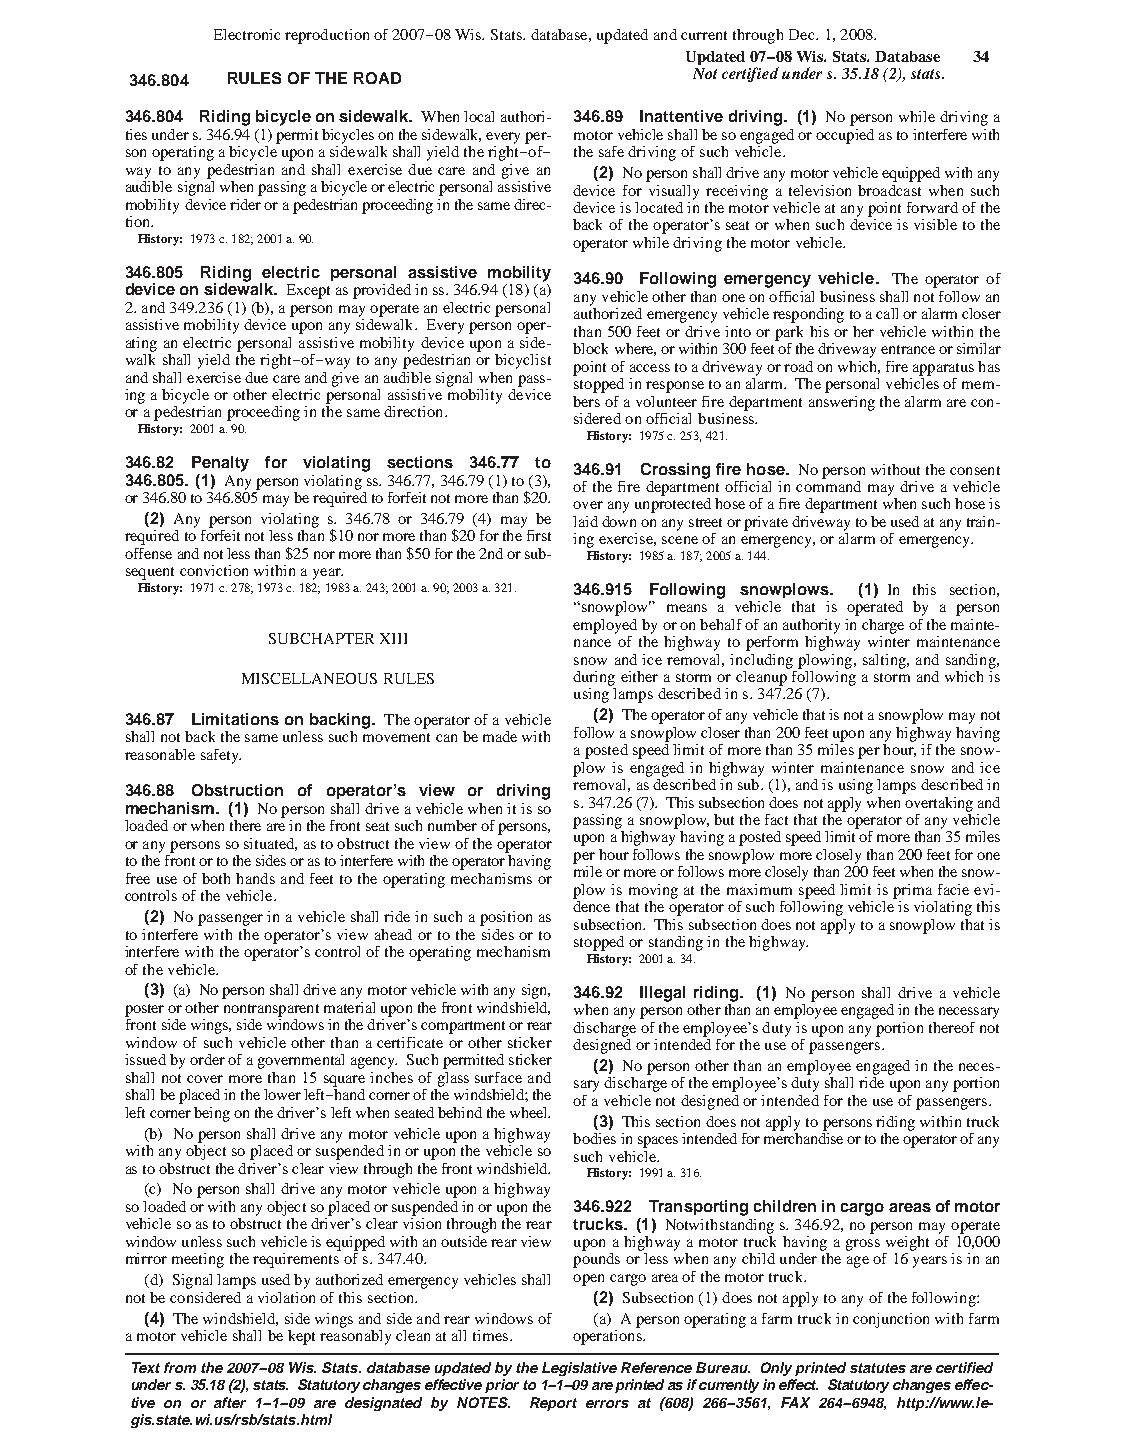 The width and height of the screenshot is (1124, 1454). What do you see at coordinates (216, 878) in the screenshot?
I see `both` at bounding box center [216, 878].
